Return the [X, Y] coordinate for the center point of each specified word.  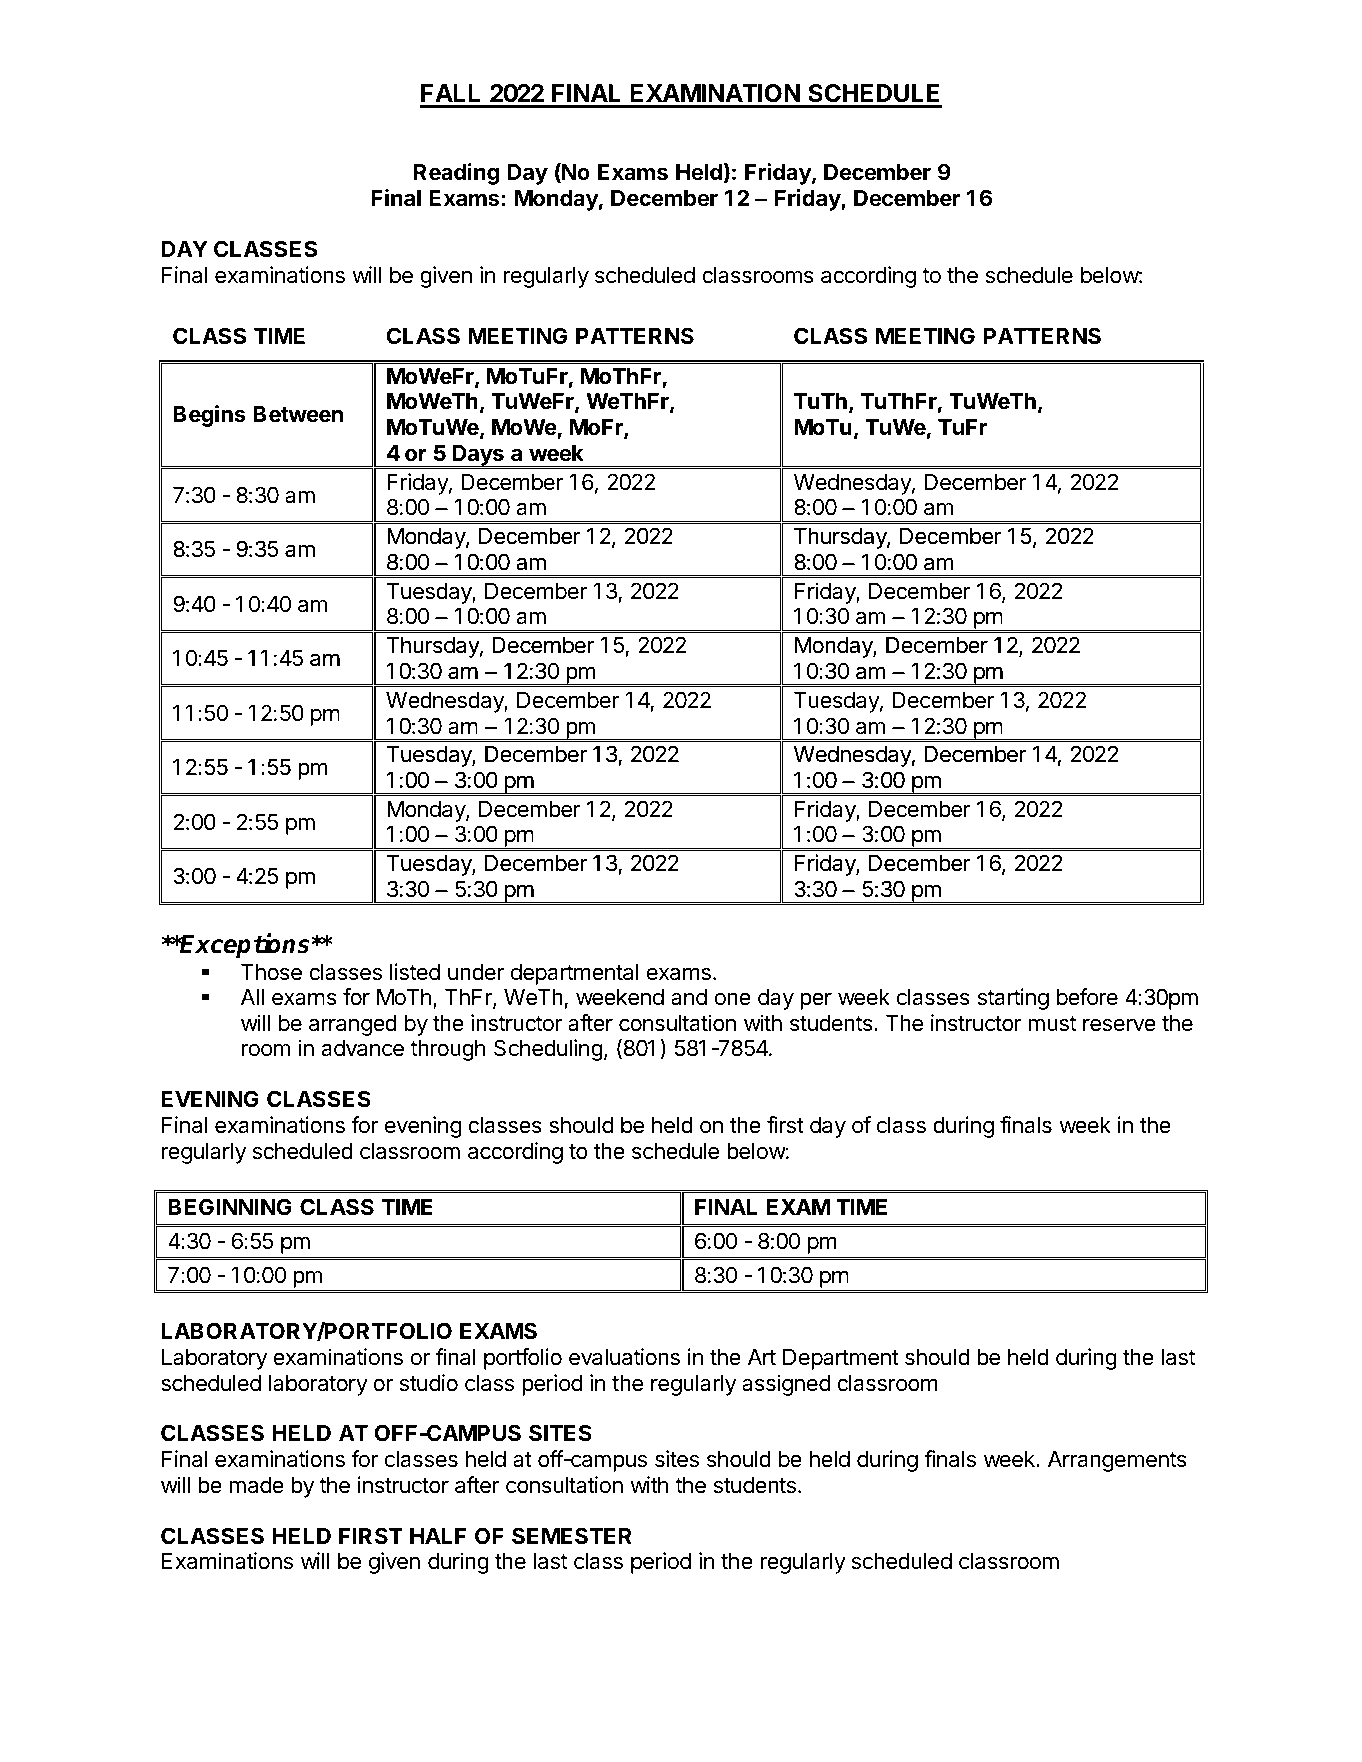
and [689, 997]
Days [478, 456]
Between [298, 414]
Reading [456, 174]
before [1087, 997]
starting [1013, 999]
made [256, 1485]
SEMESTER [572, 1536]
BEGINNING [230, 1206]
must [1052, 1024]
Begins [209, 416]
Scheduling [548, 1050]
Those [271, 972]
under [476, 972]
